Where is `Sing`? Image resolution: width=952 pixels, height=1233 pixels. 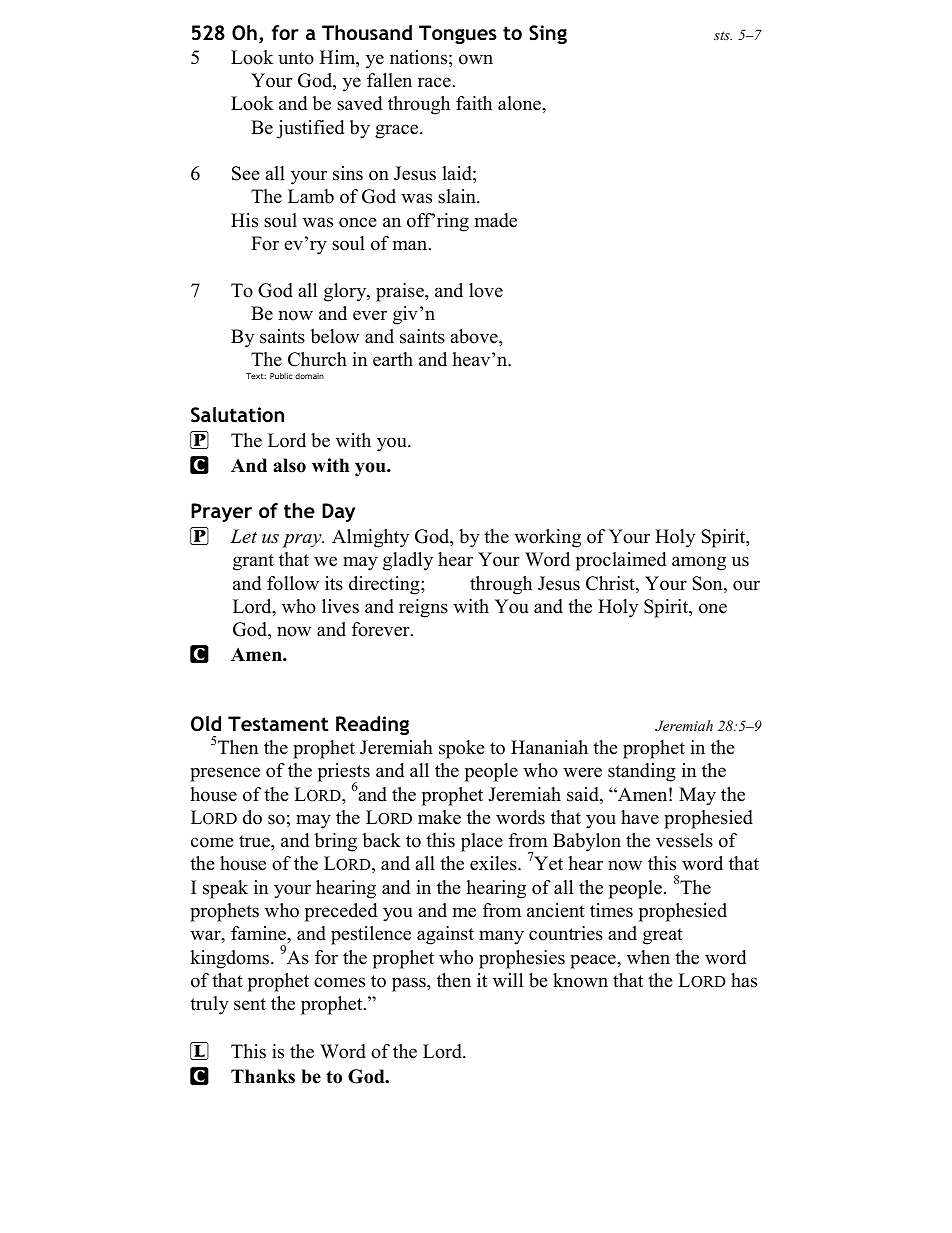
Sing is located at coordinates (548, 34).
